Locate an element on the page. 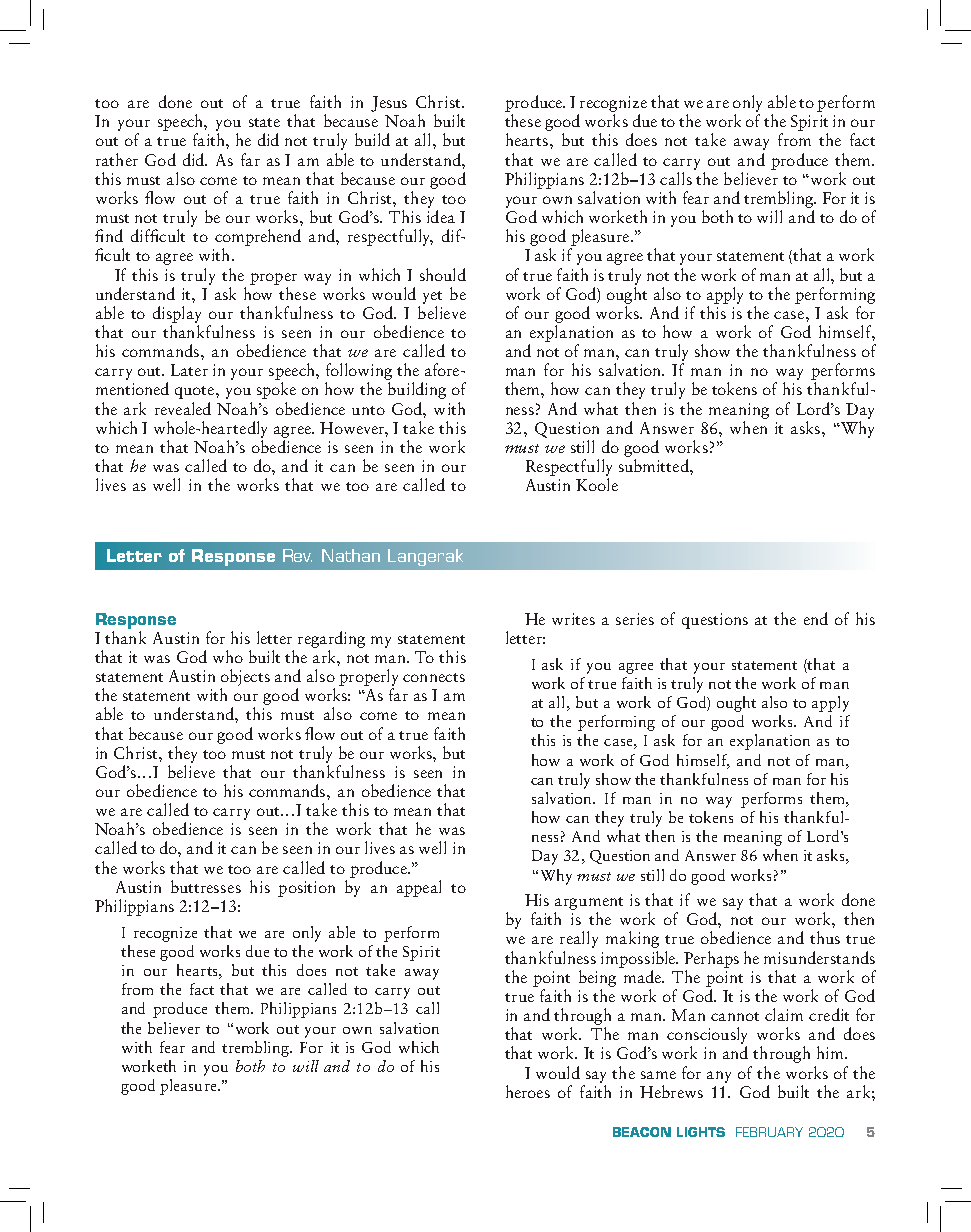 The image size is (971, 1232). Jesus is located at coordinates (389, 104).
